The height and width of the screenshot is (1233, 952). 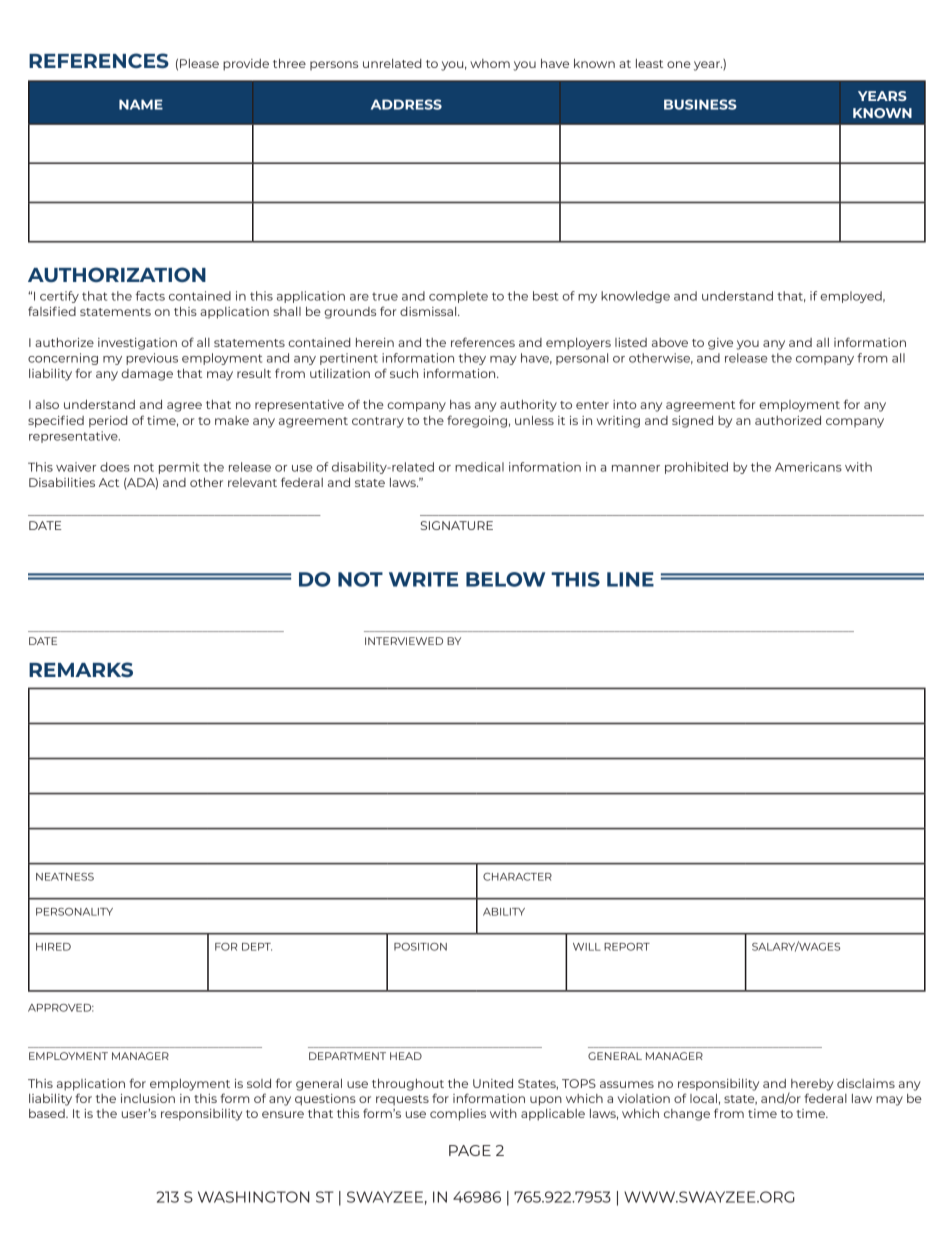 I want to click on change, so click(x=687, y=1115).
